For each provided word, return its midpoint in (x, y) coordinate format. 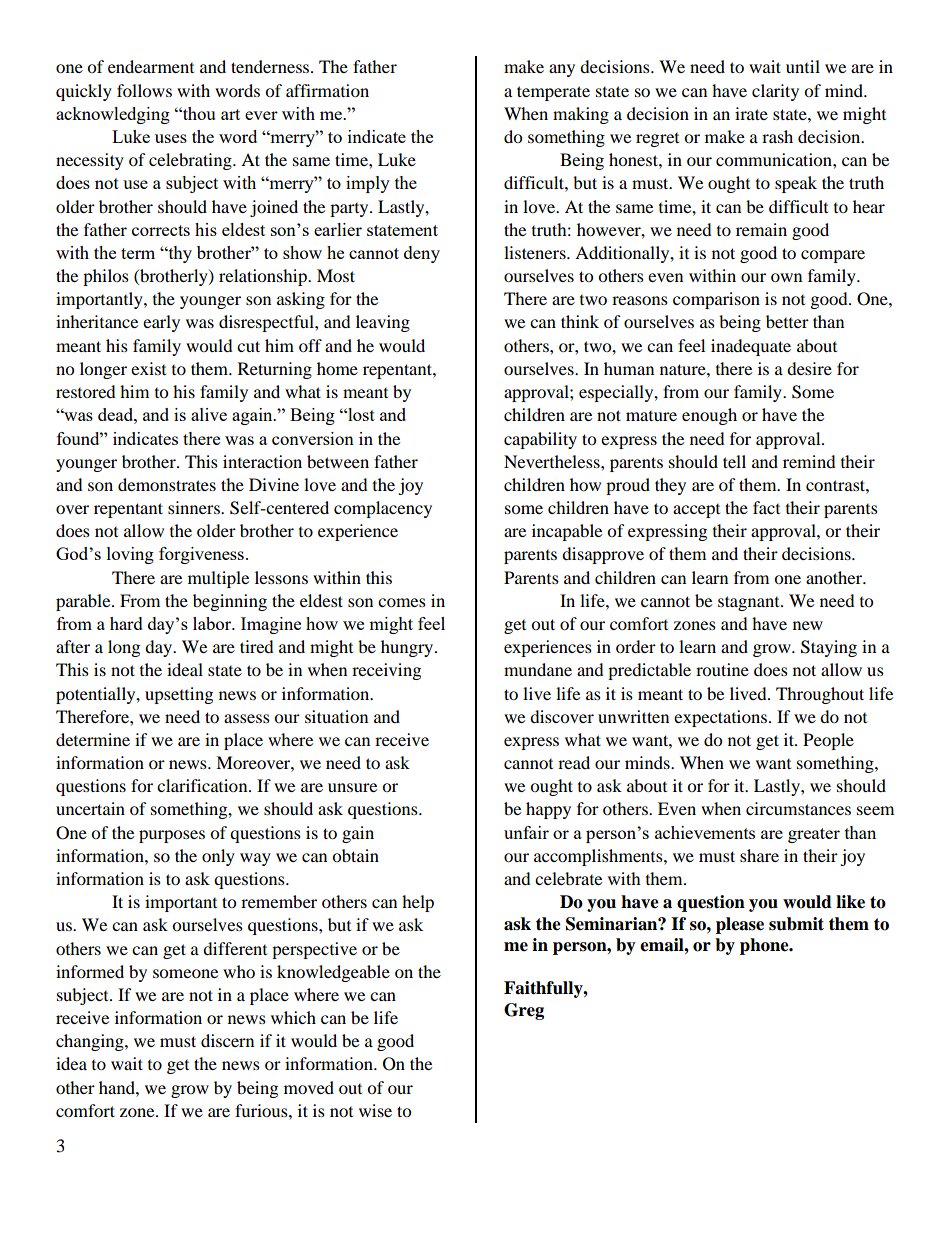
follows (144, 90)
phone (765, 946)
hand (118, 1087)
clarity (775, 92)
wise (375, 1110)
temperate (553, 93)
